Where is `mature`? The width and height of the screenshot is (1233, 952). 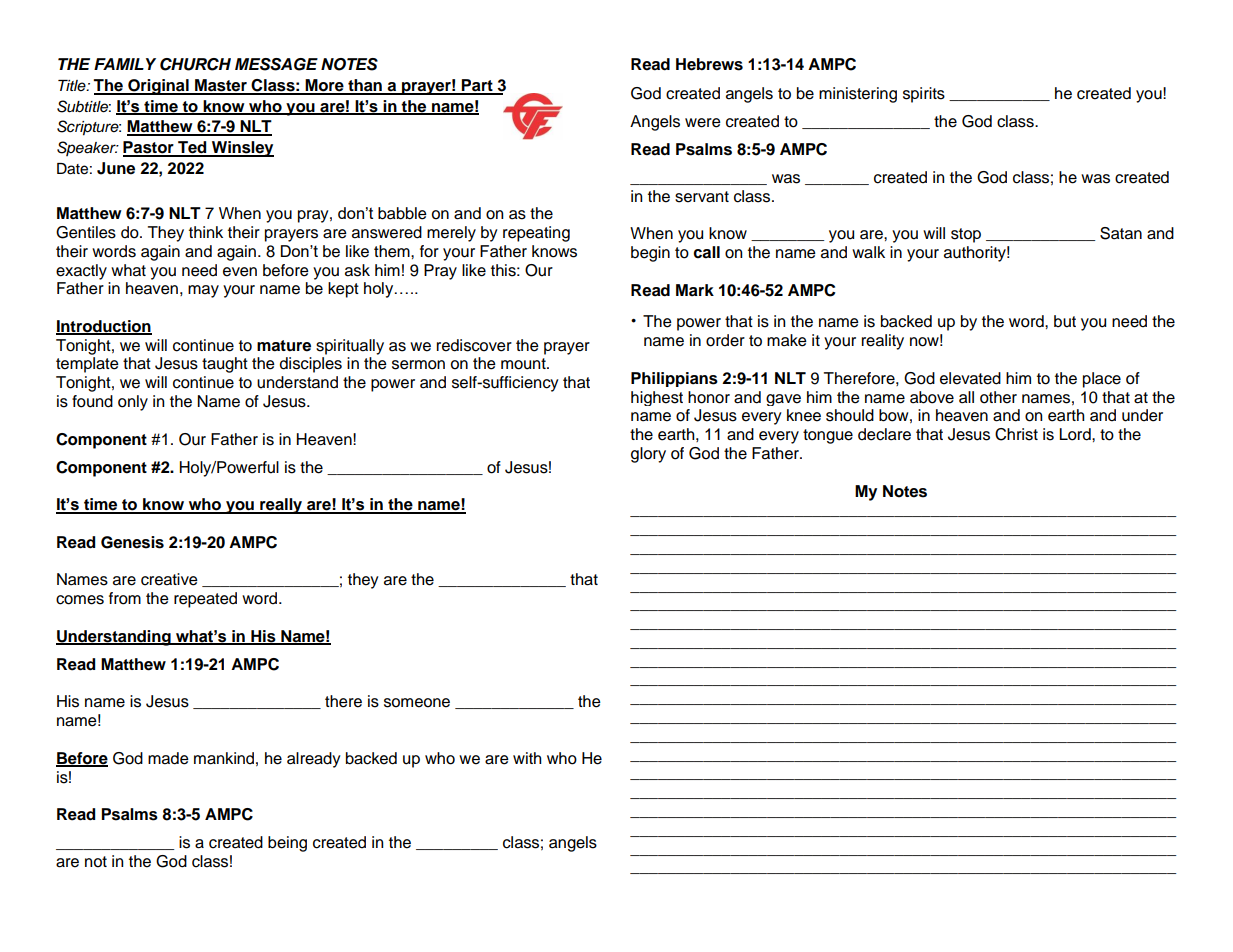
mature is located at coordinates (284, 346).
